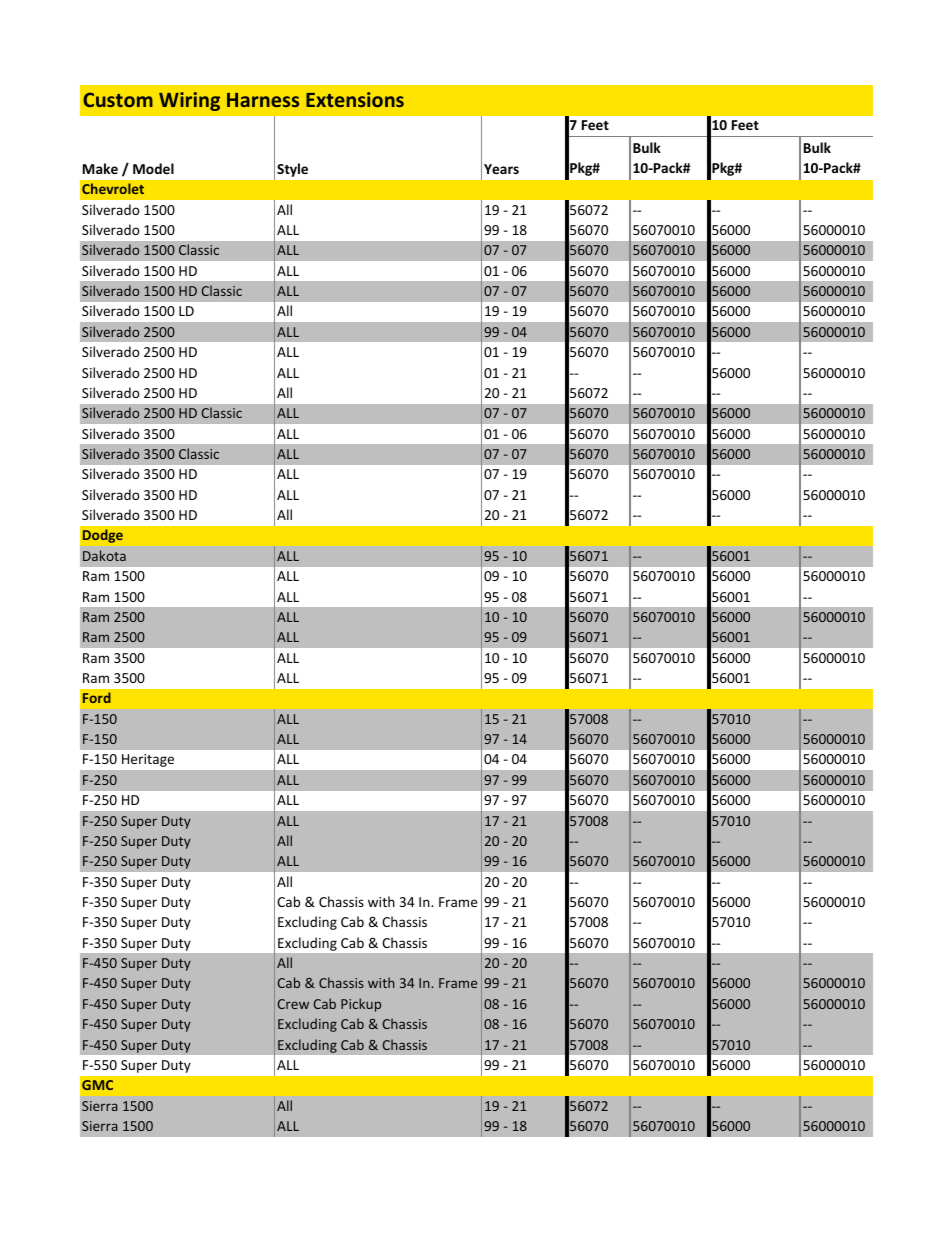 Image resolution: width=952 pixels, height=1233 pixels. What do you see at coordinates (97, 1085) in the screenshot?
I see `GMC` at bounding box center [97, 1085].
